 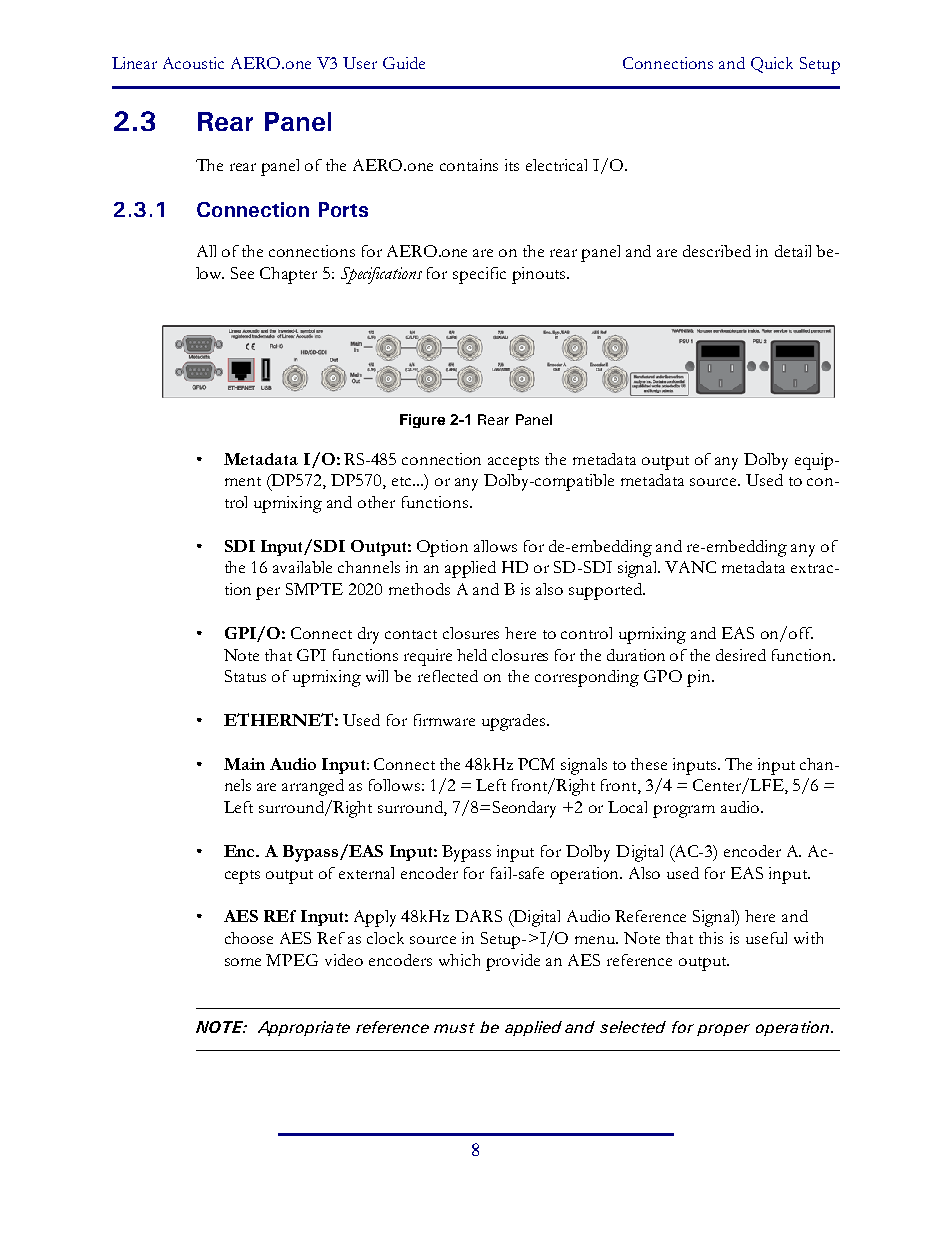 What do you see at coordinates (404, 63) in the document?
I see `Guide` at bounding box center [404, 63].
